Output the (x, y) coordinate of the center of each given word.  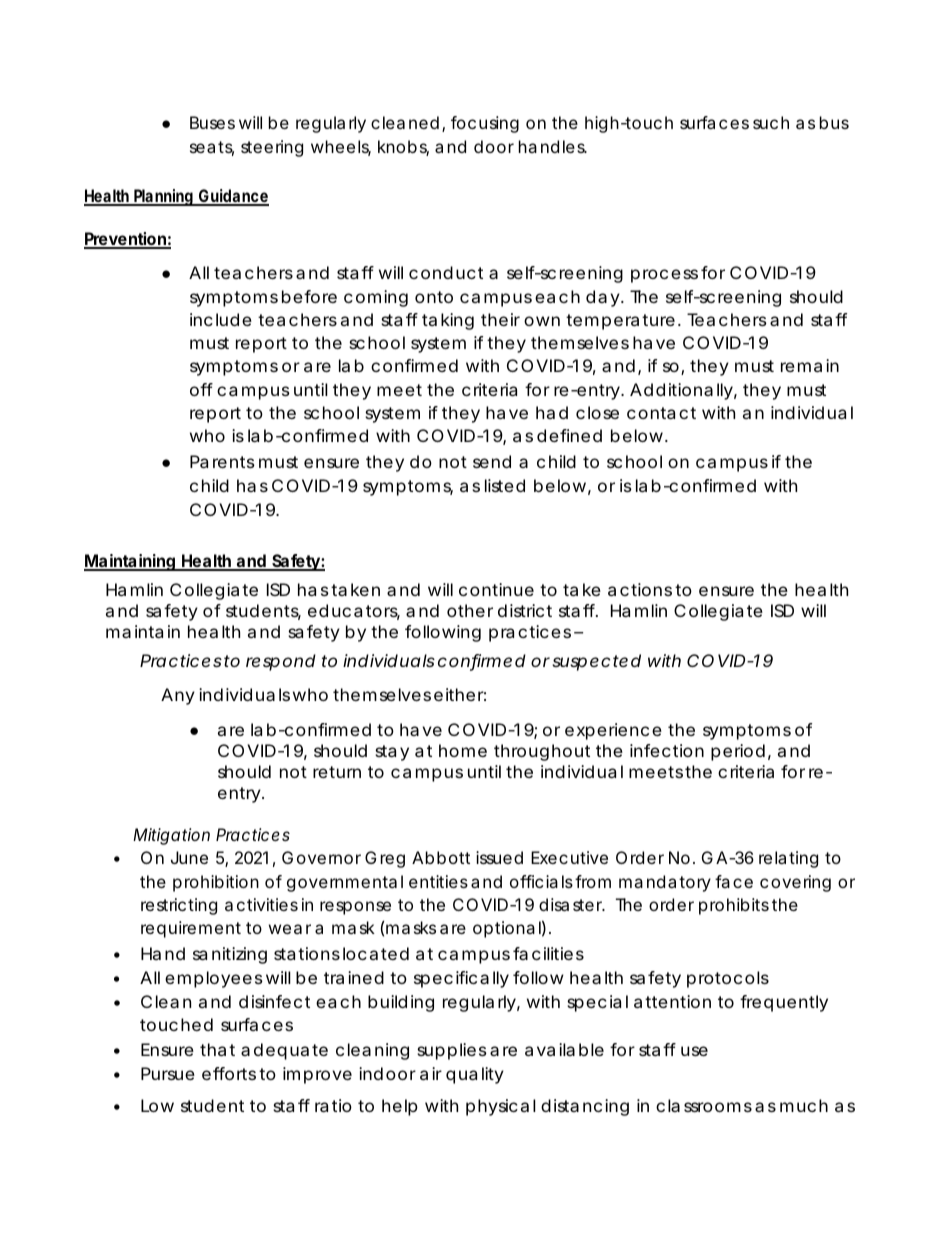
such (771, 122)
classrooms (704, 1105)
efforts (229, 1073)
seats (212, 148)
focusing (485, 124)
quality (475, 1075)
